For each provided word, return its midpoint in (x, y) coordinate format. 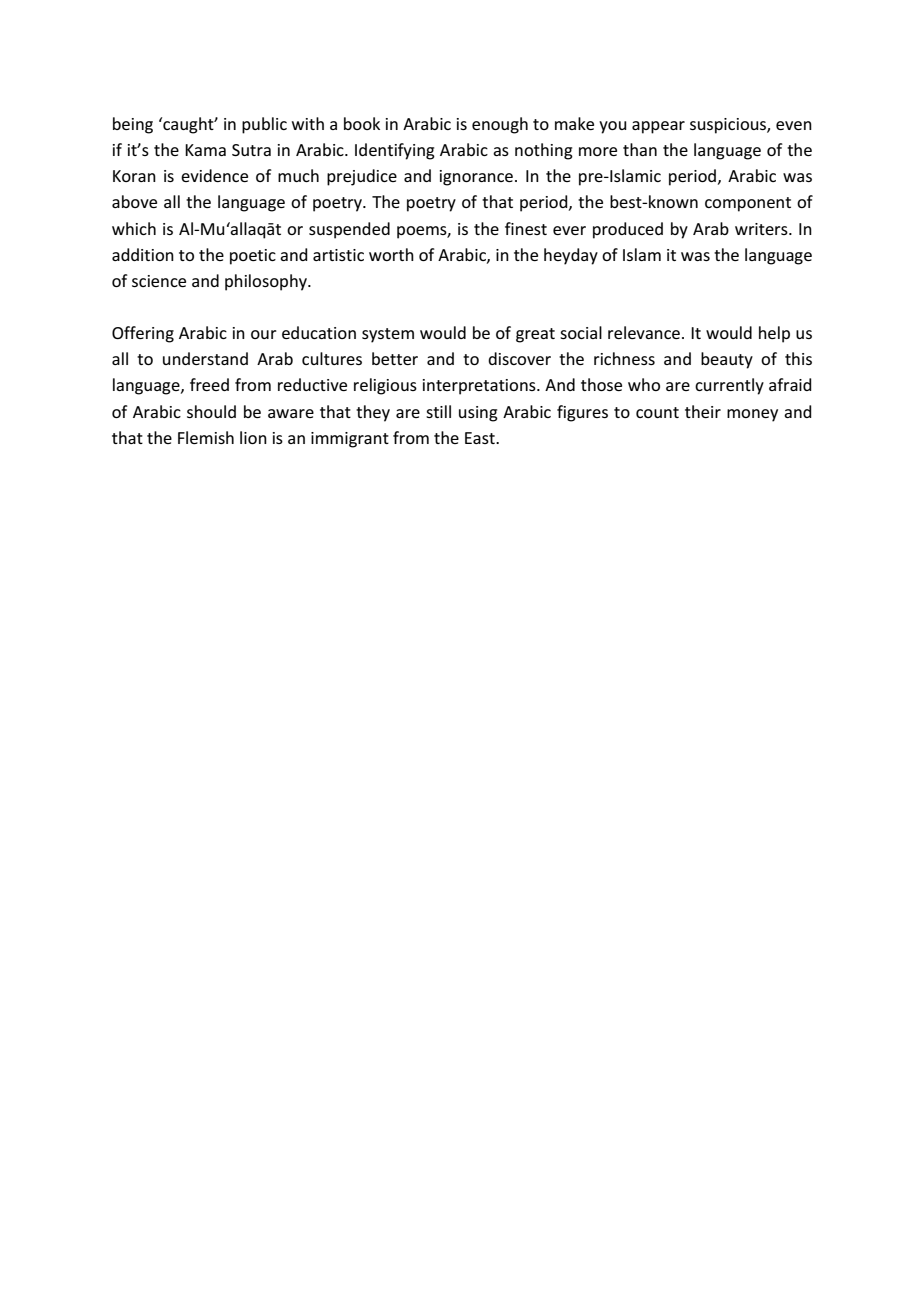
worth (391, 254)
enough (500, 125)
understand (205, 358)
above (134, 201)
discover (519, 358)
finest (526, 228)
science (159, 281)
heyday (571, 256)
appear (658, 127)
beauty (727, 360)
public (264, 125)
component (748, 204)
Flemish (206, 437)
